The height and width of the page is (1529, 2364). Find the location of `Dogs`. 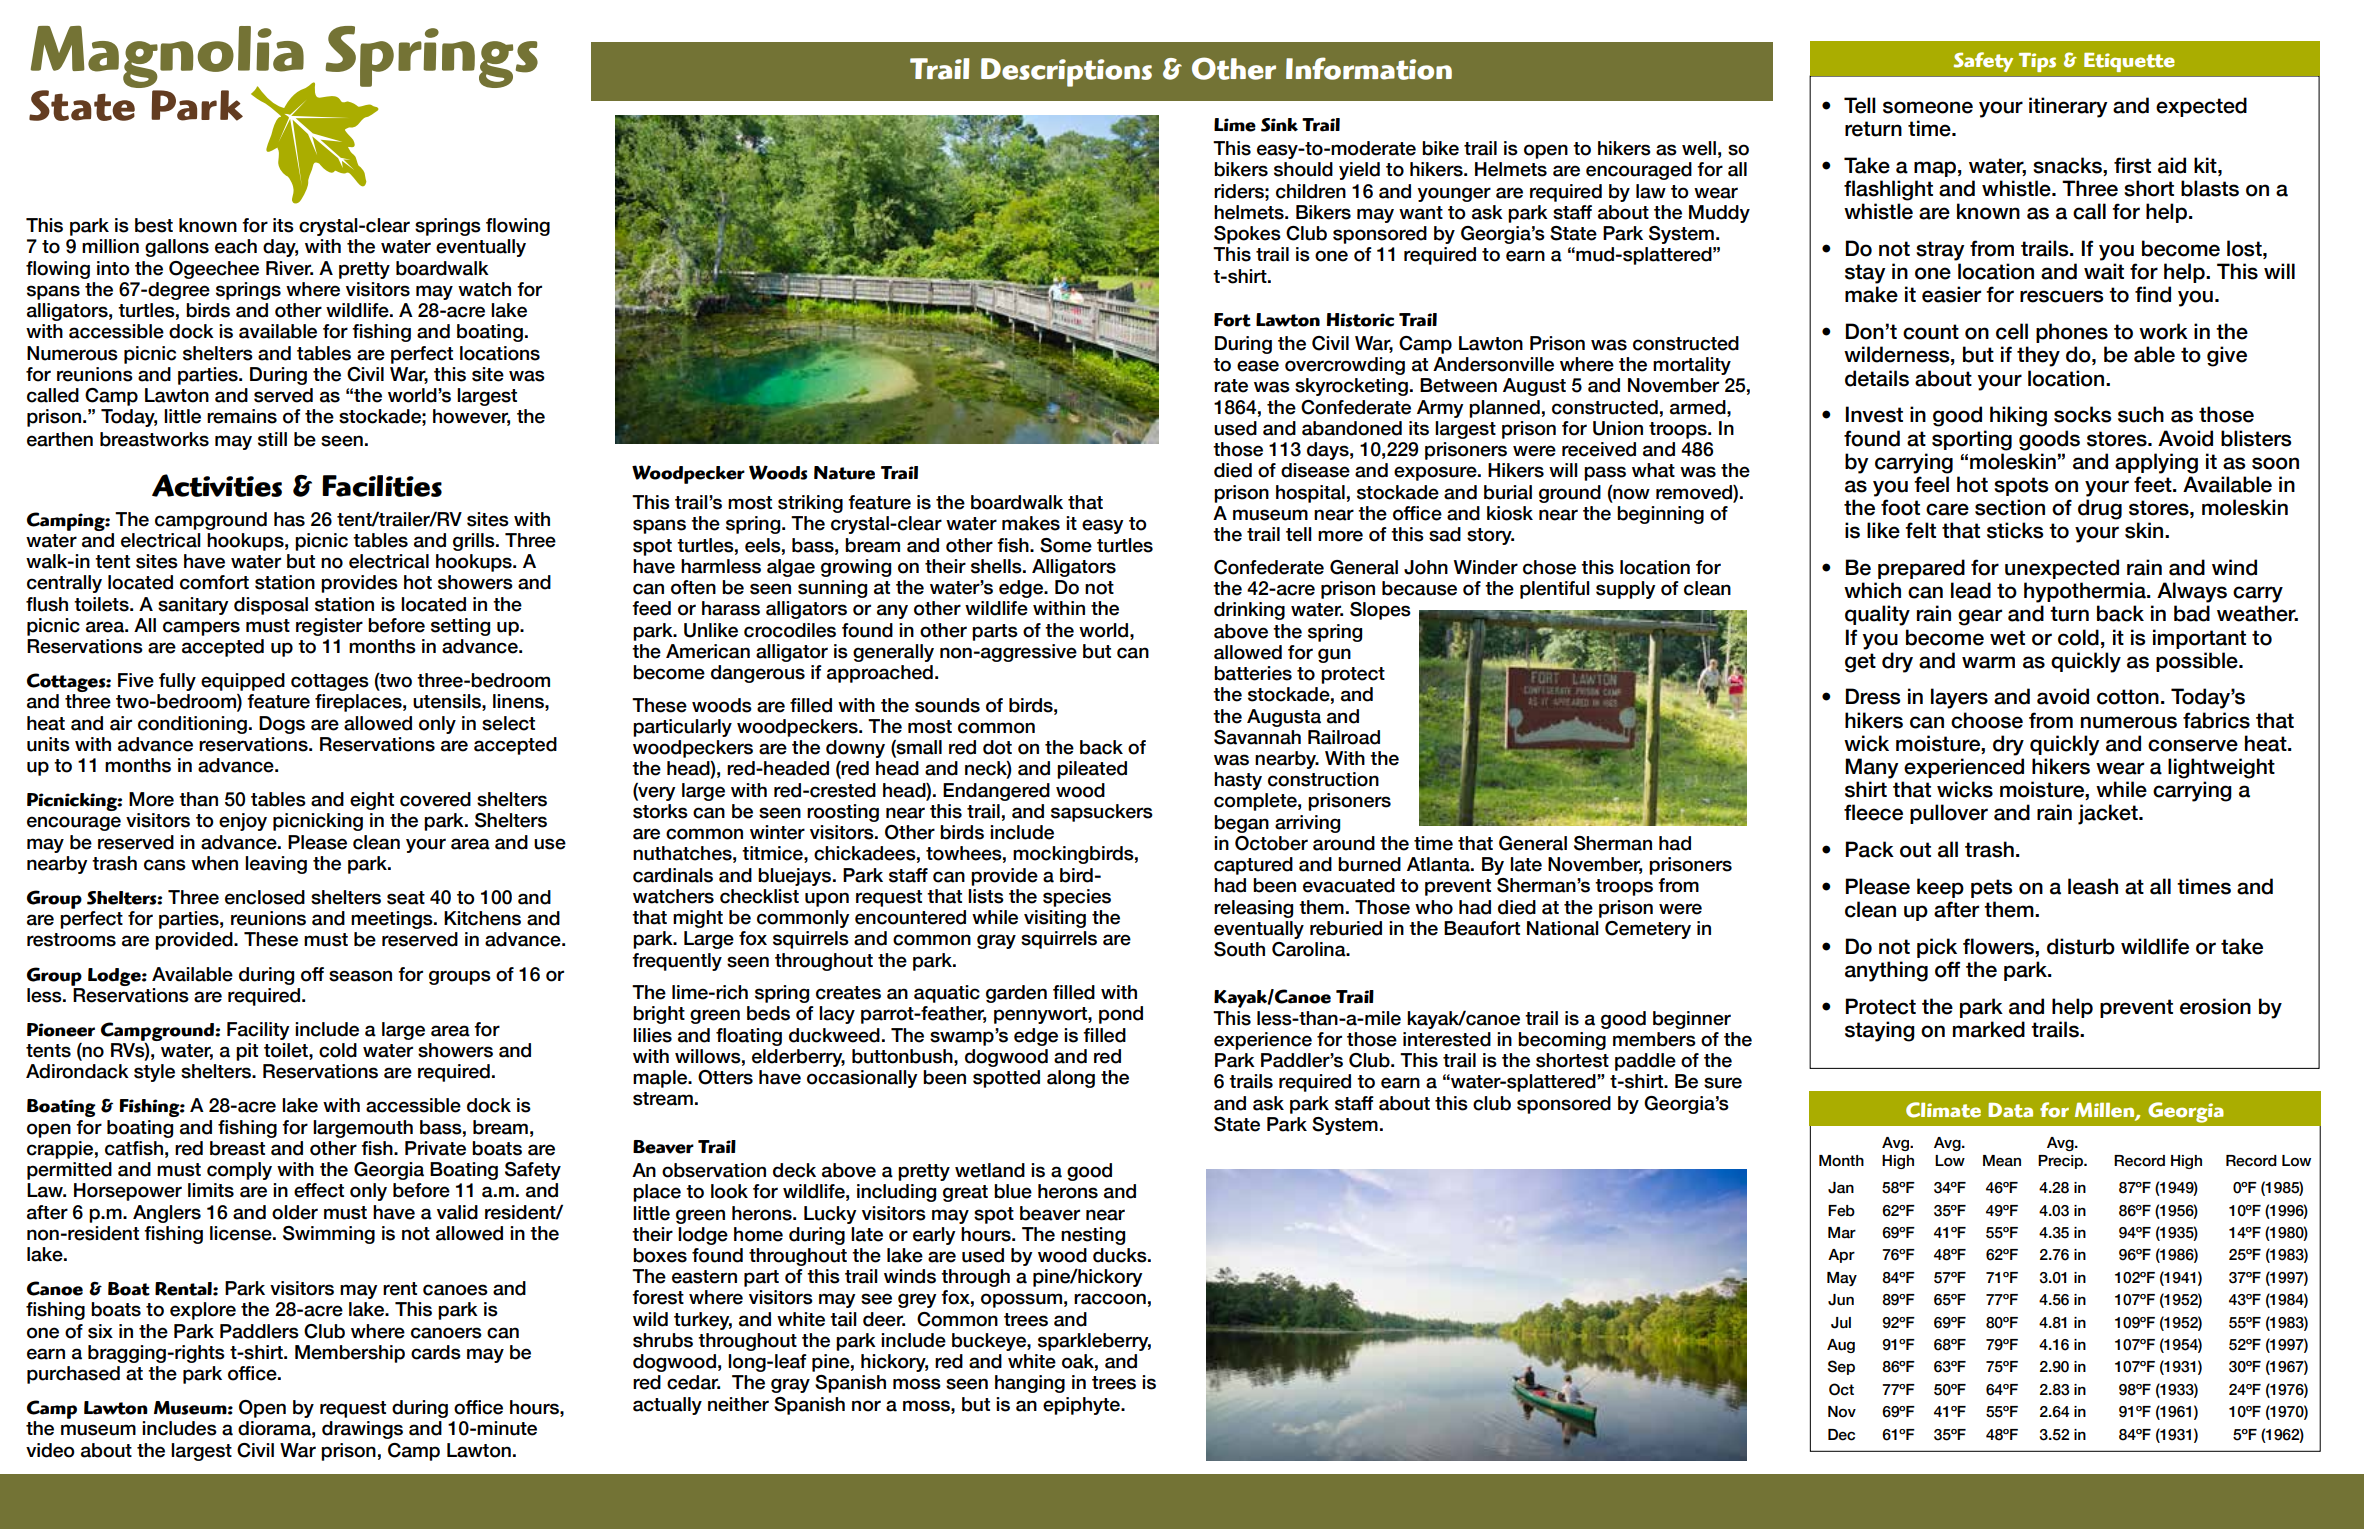

Dogs is located at coordinates (282, 725).
